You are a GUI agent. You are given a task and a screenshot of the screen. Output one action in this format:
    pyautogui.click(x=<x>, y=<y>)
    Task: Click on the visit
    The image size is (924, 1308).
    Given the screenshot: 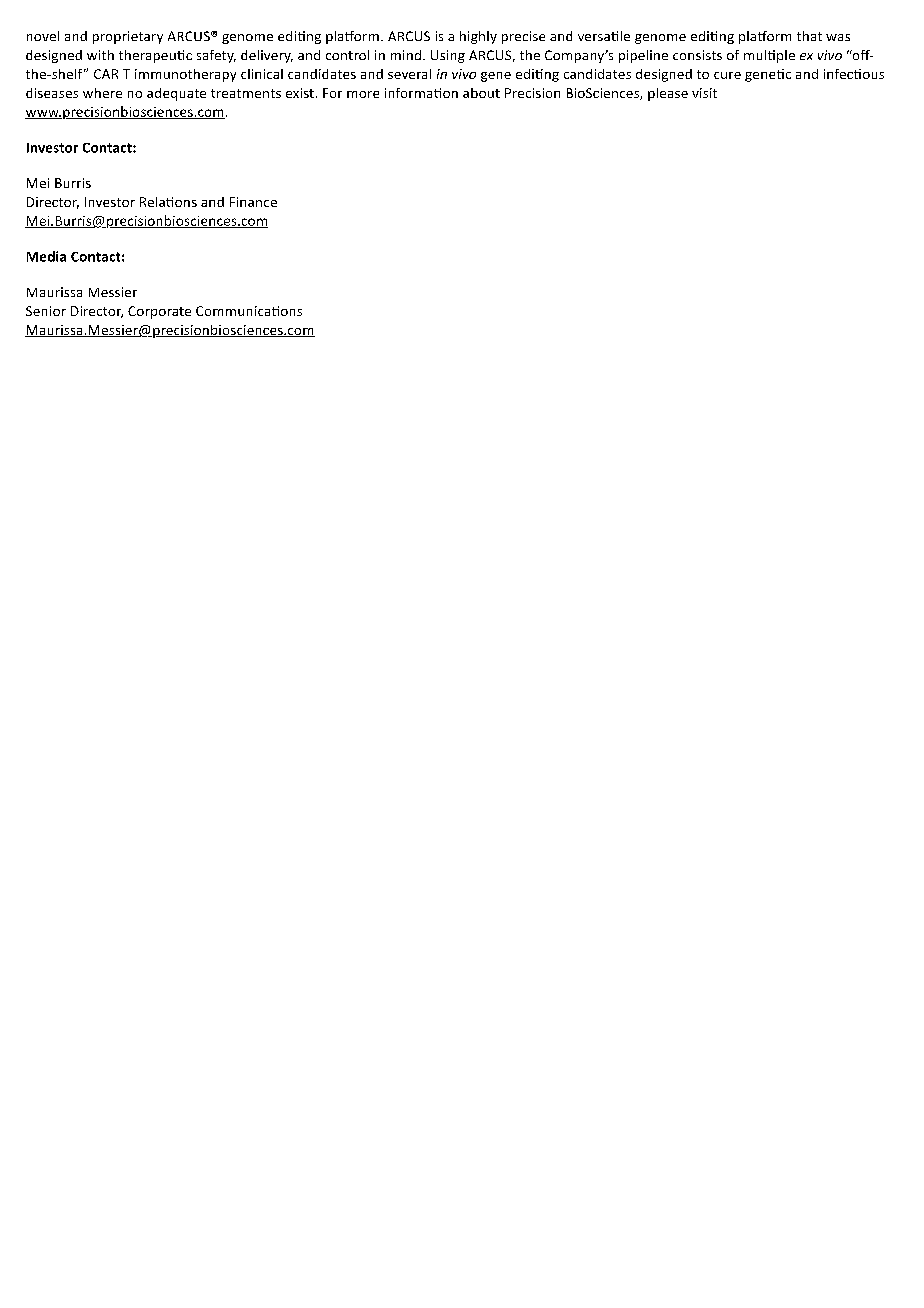 What is the action you would take?
    pyautogui.click(x=704, y=93)
